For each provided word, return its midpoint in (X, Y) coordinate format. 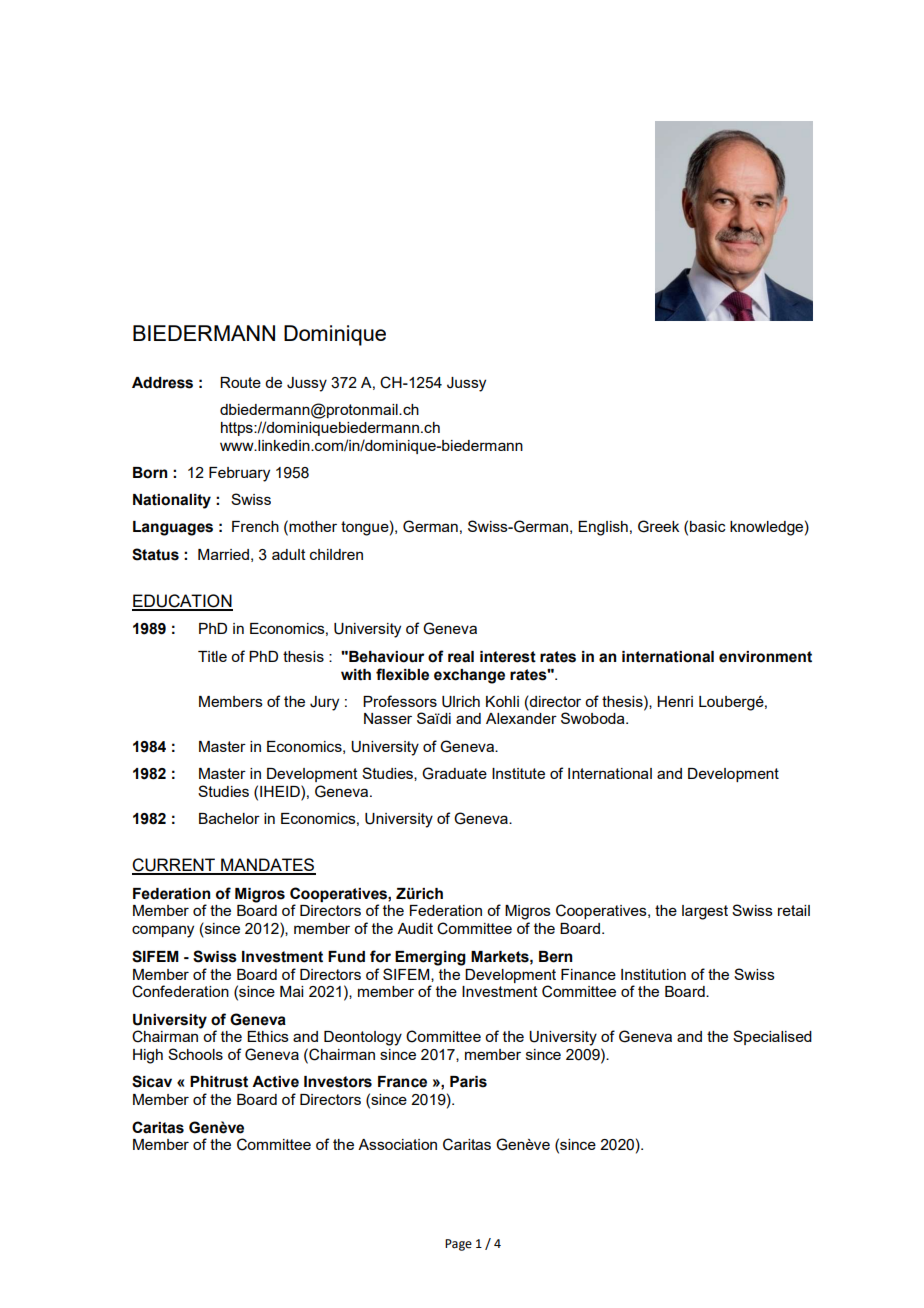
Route (240, 382)
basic (708, 526)
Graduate (454, 773)
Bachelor (229, 818)
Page (458, 1245)
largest (705, 912)
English (603, 528)
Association (397, 1144)
